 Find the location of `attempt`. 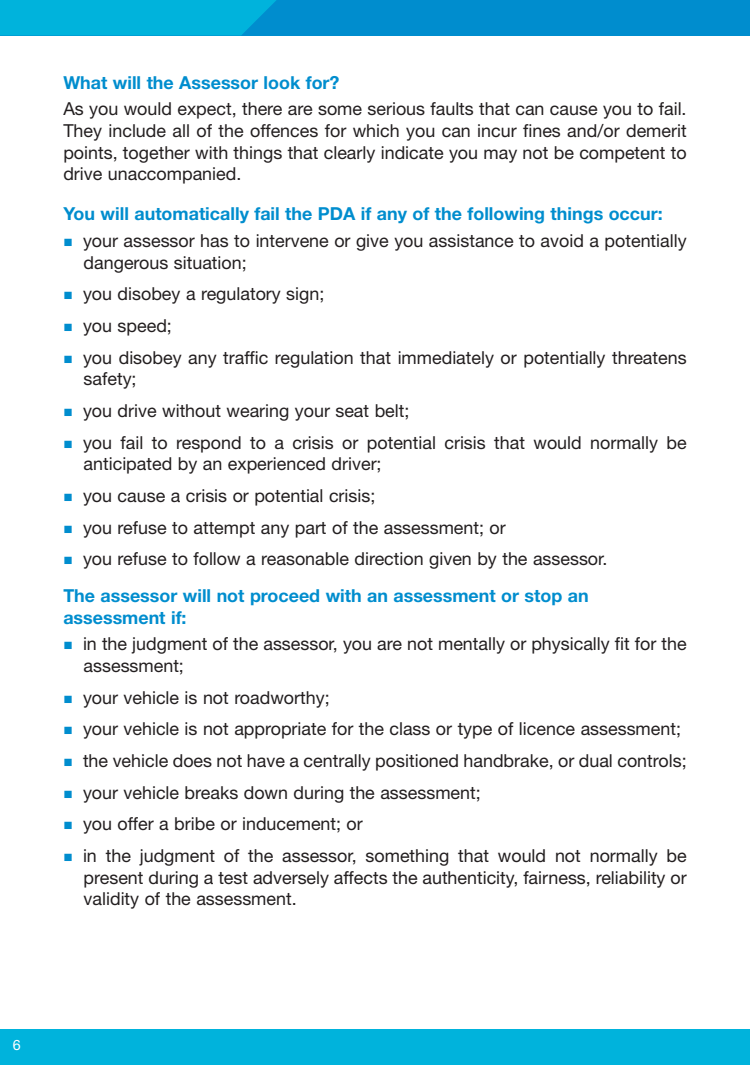

attempt is located at coordinates (224, 530).
